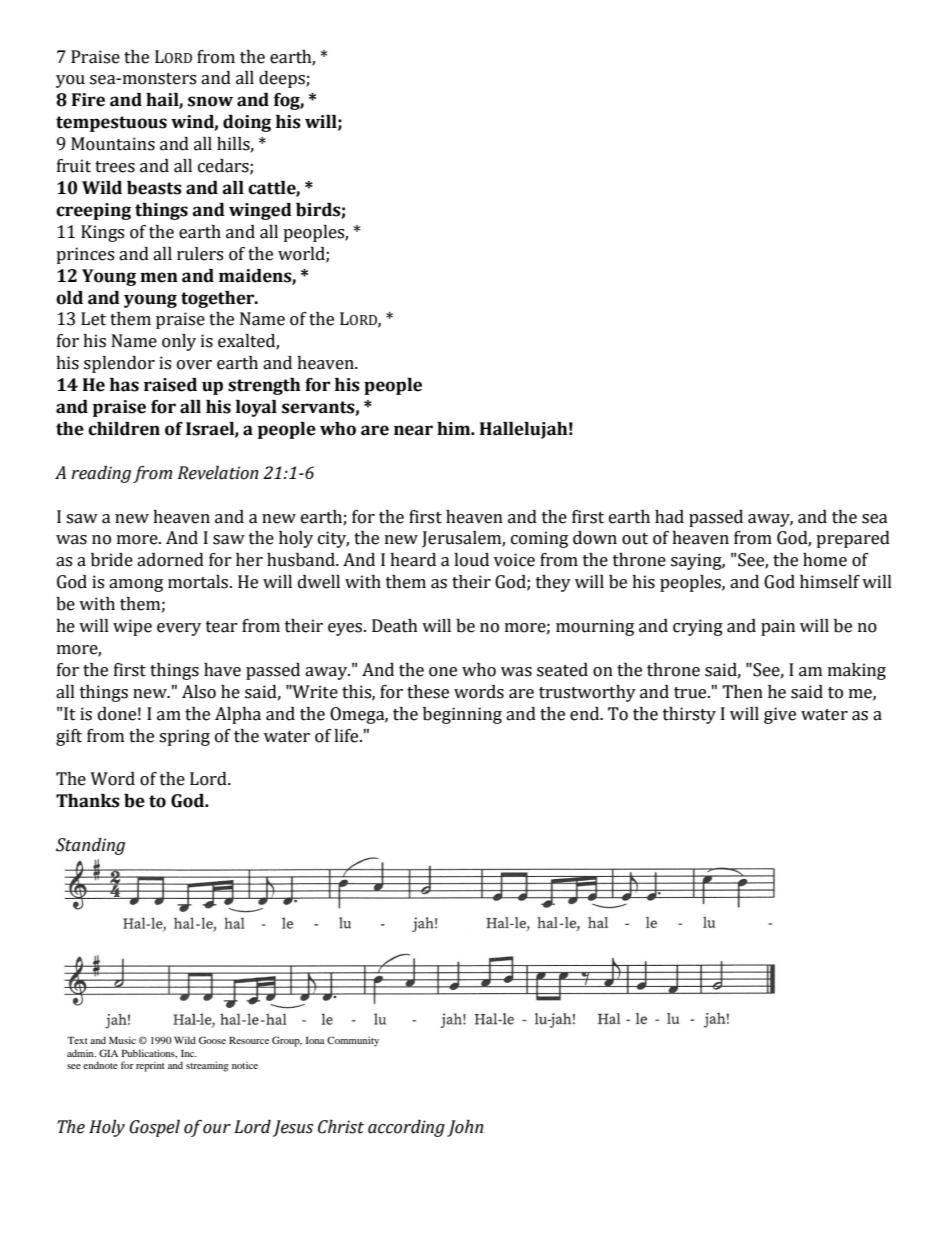 This image has height=1233, width=952. Describe the element at coordinates (247, 123) in the image. I see `doing` at that location.
